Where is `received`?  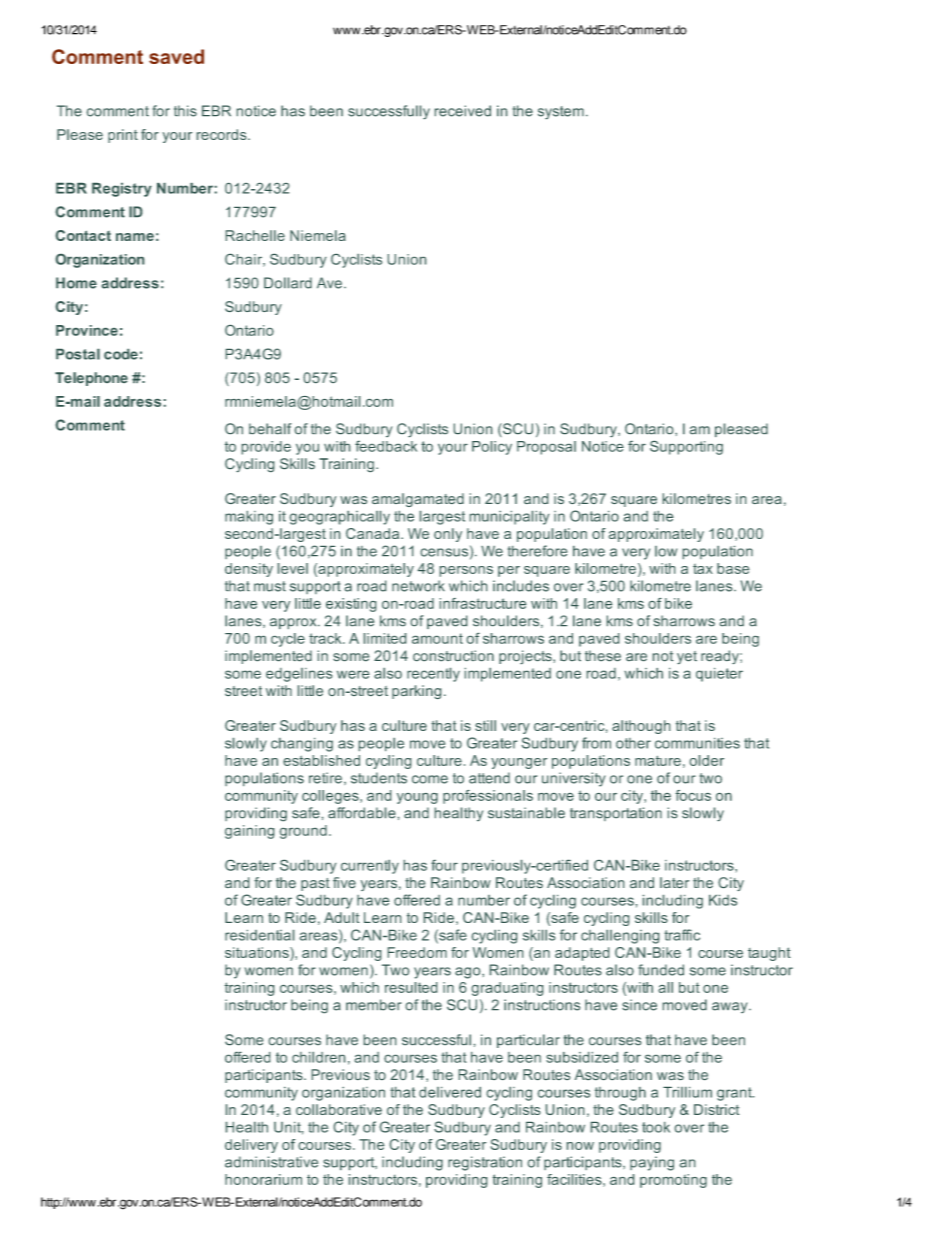 received is located at coordinates (463, 111).
